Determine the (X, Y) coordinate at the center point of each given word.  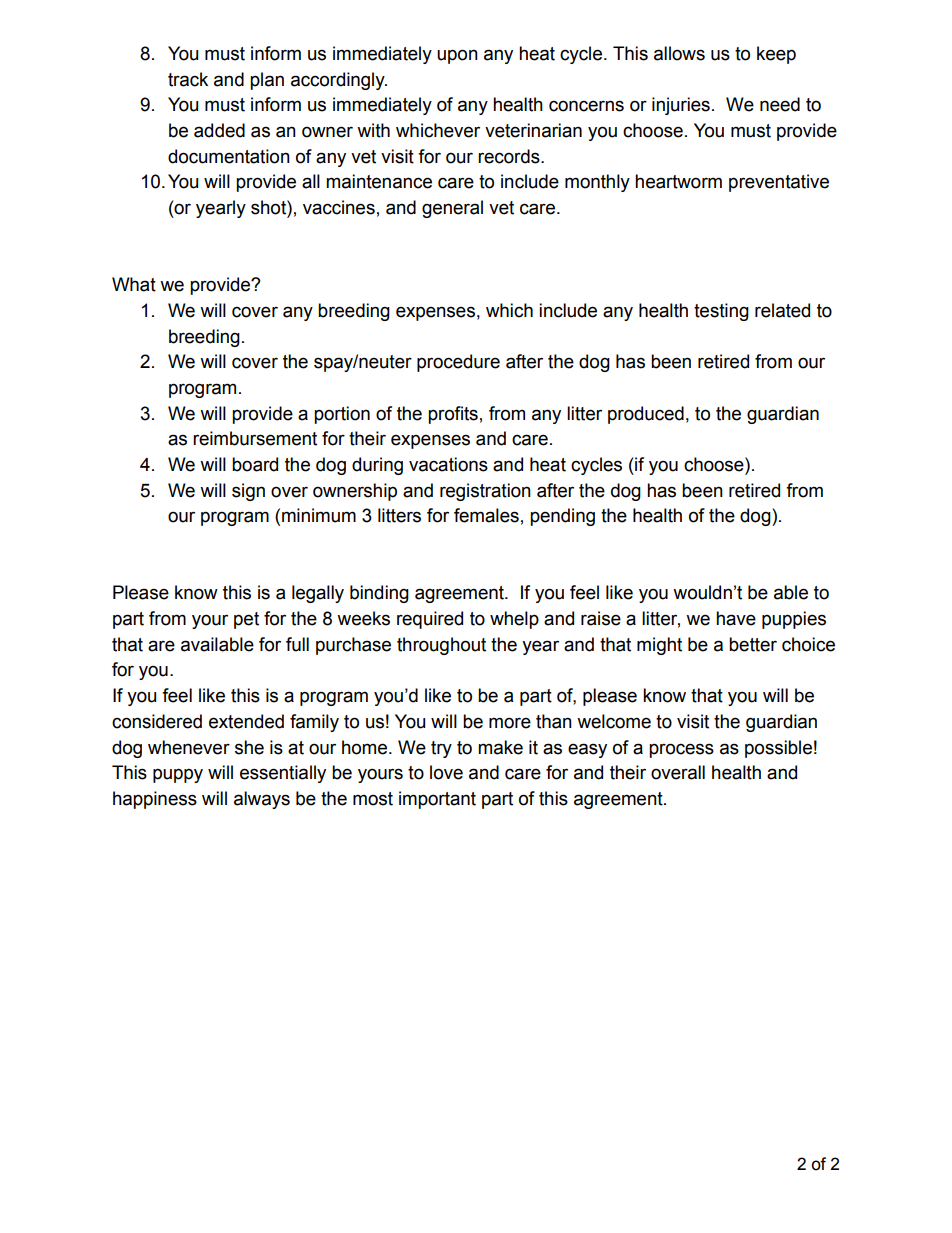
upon (457, 56)
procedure (458, 363)
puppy (178, 775)
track (188, 79)
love (446, 772)
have (736, 618)
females (486, 515)
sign (248, 492)
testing (721, 312)
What (134, 284)
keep (776, 55)
